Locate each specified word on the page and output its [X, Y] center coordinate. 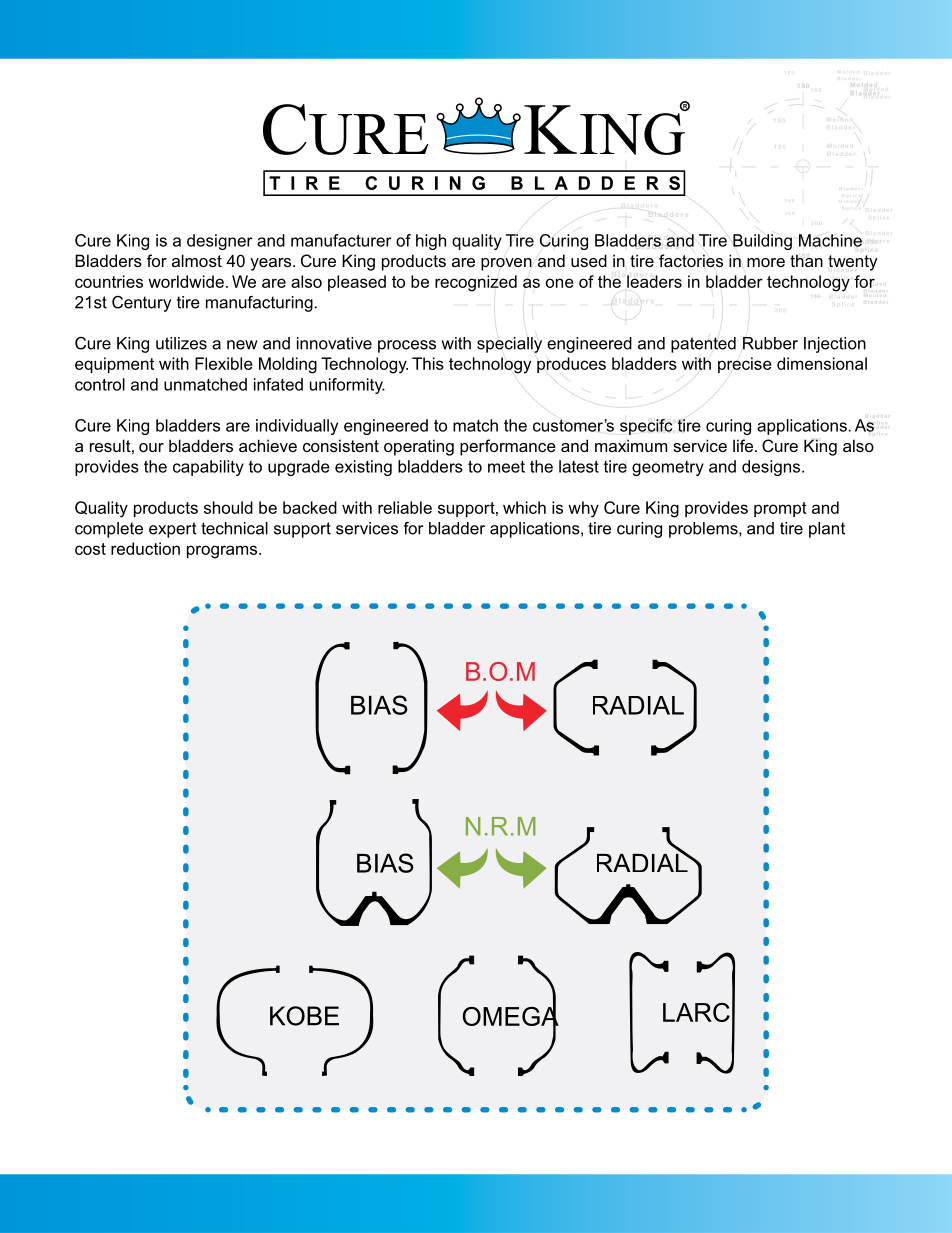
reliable [405, 507]
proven [506, 264]
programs [223, 552]
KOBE [304, 1016]
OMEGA [510, 1016]
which [524, 507]
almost [197, 260]
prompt [780, 509]
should [228, 507]
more [766, 262]
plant [827, 530]
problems [704, 530]
